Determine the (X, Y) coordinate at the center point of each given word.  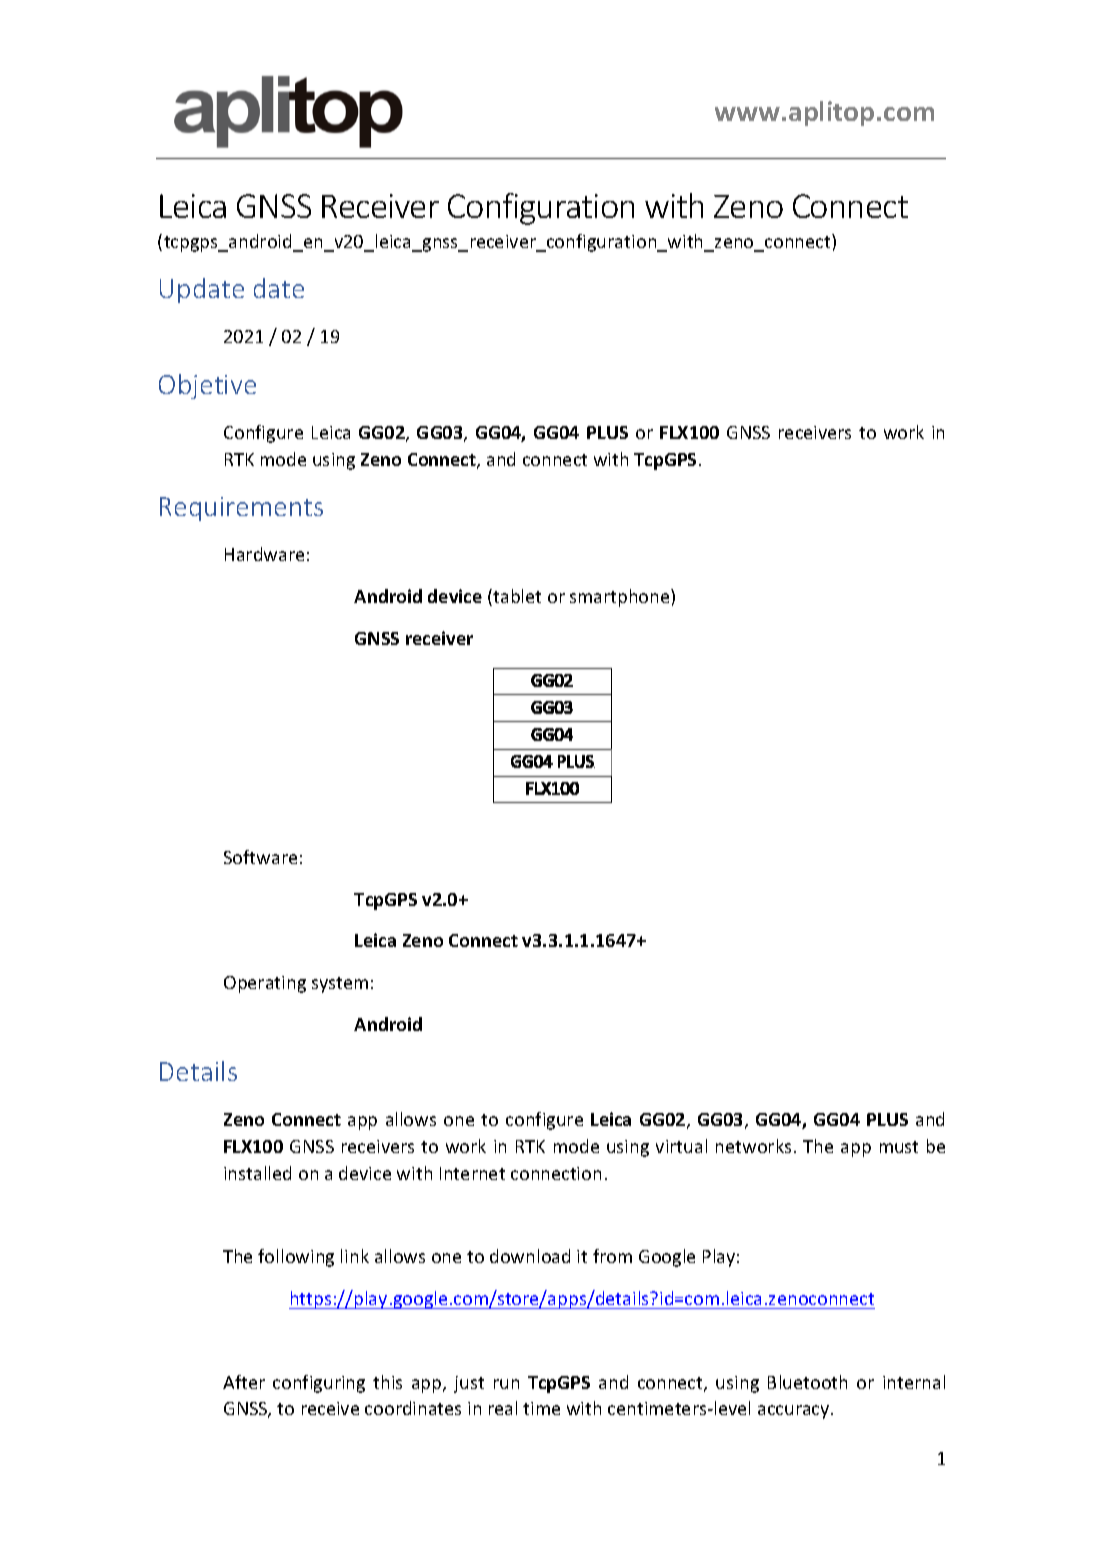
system (340, 985)
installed (257, 1173)
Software (260, 857)
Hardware (264, 554)
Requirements (241, 509)
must (899, 1147)
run (506, 1384)
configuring (319, 1384)
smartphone (621, 598)
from (612, 1256)
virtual (681, 1146)
